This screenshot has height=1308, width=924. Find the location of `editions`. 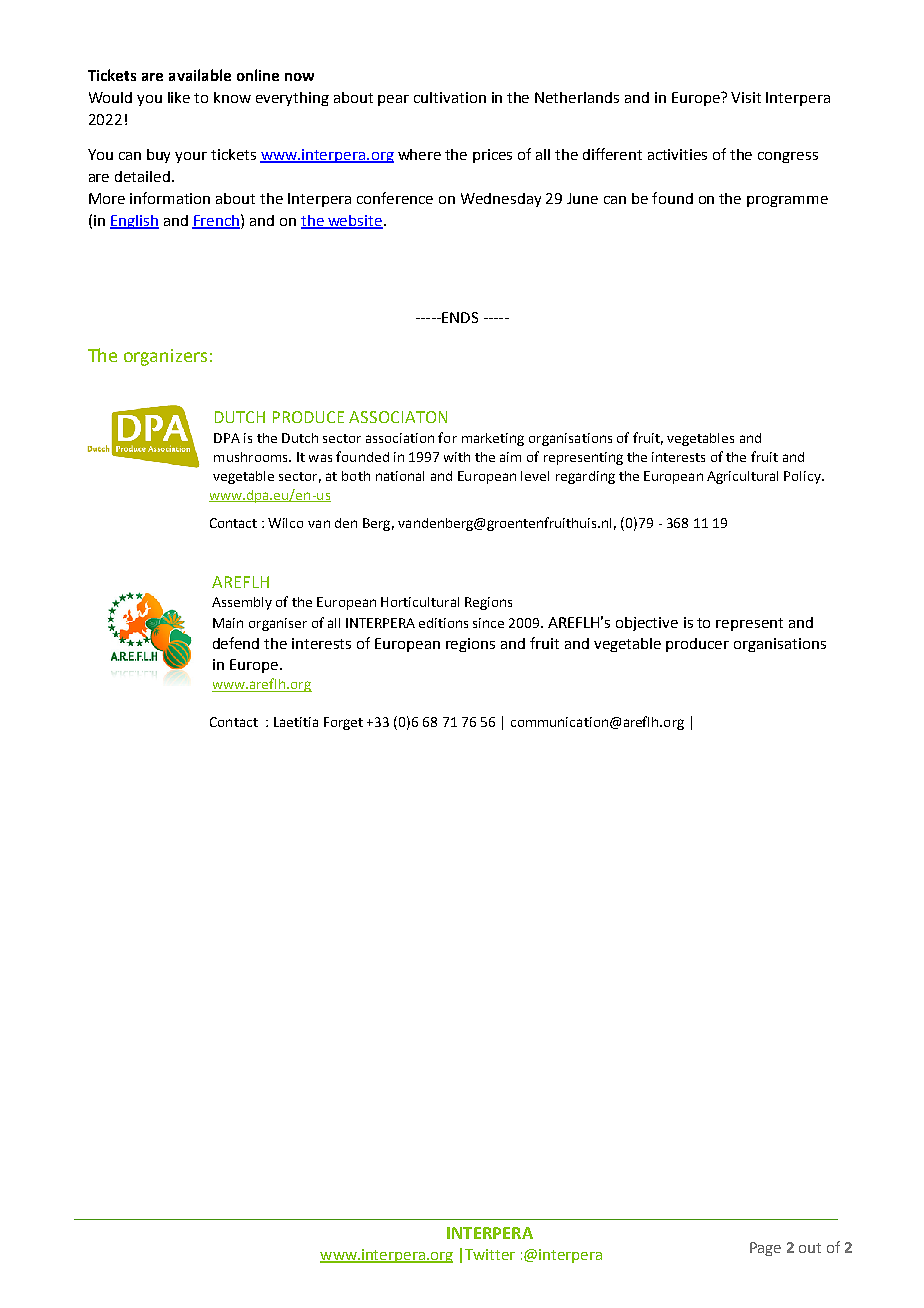

editions is located at coordinates (443, 623).
